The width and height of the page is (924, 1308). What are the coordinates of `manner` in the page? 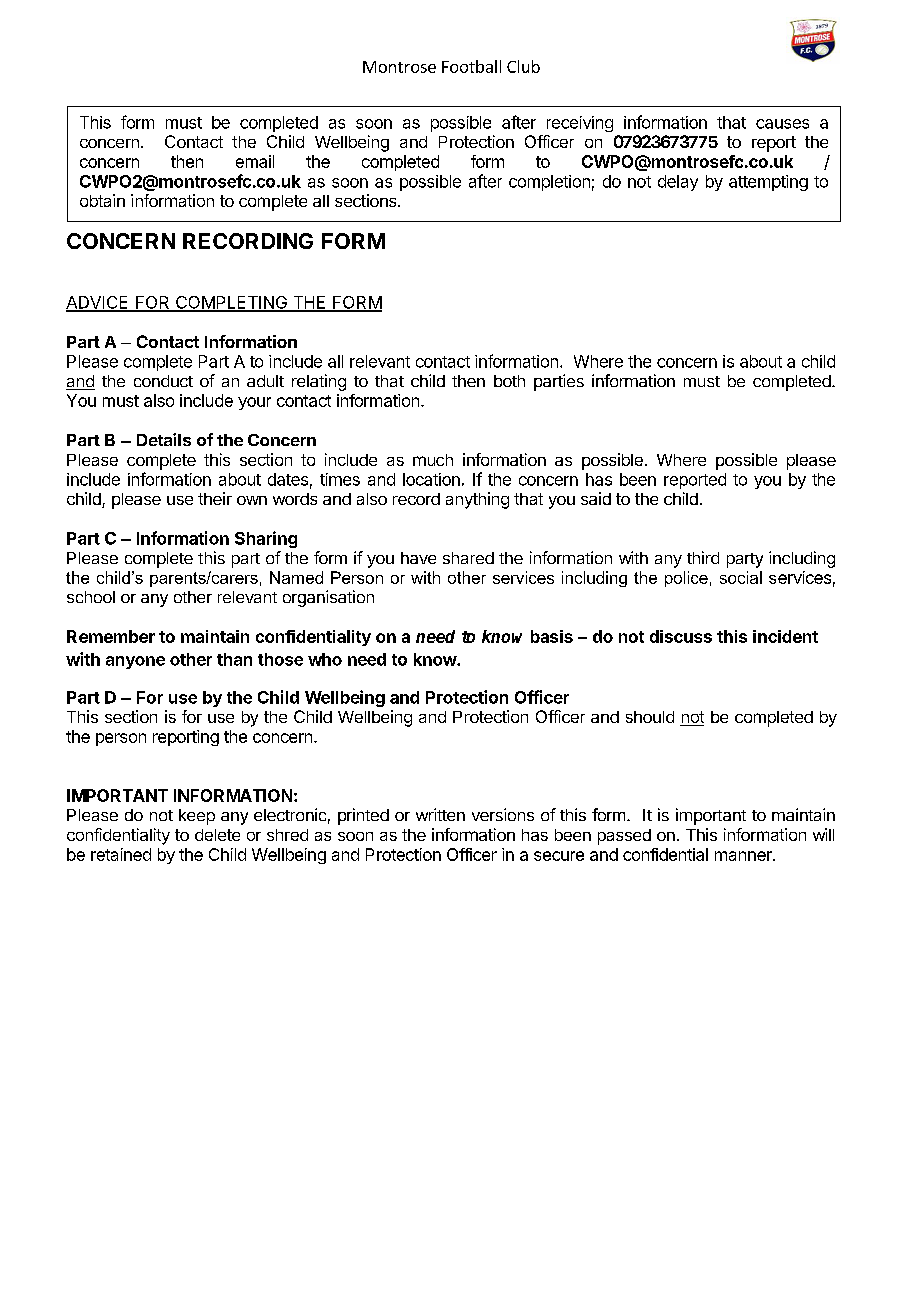 It's located at (744, 856).
